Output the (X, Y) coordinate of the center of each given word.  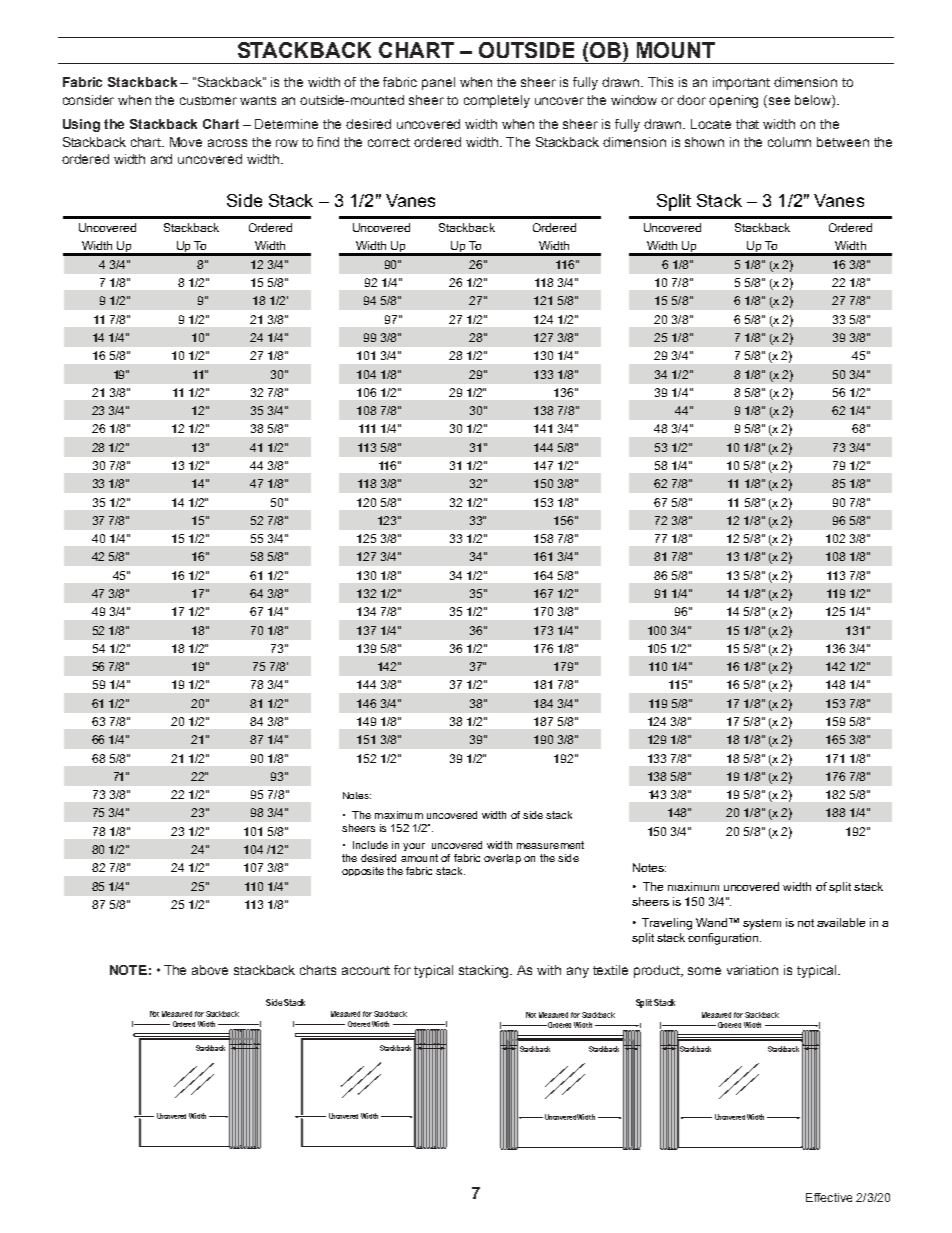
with (549, 970)
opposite (363, 871)
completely (497, 101)
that (747, 124)
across (227, 143)
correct (389, 142)
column (789, 142)
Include (370, 845)
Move (186, 142)
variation (752, 970)
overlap (502, 859)
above (210, 970)
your (414, 847)
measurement (550, 845)
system (762, 924)
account (366, 970)
